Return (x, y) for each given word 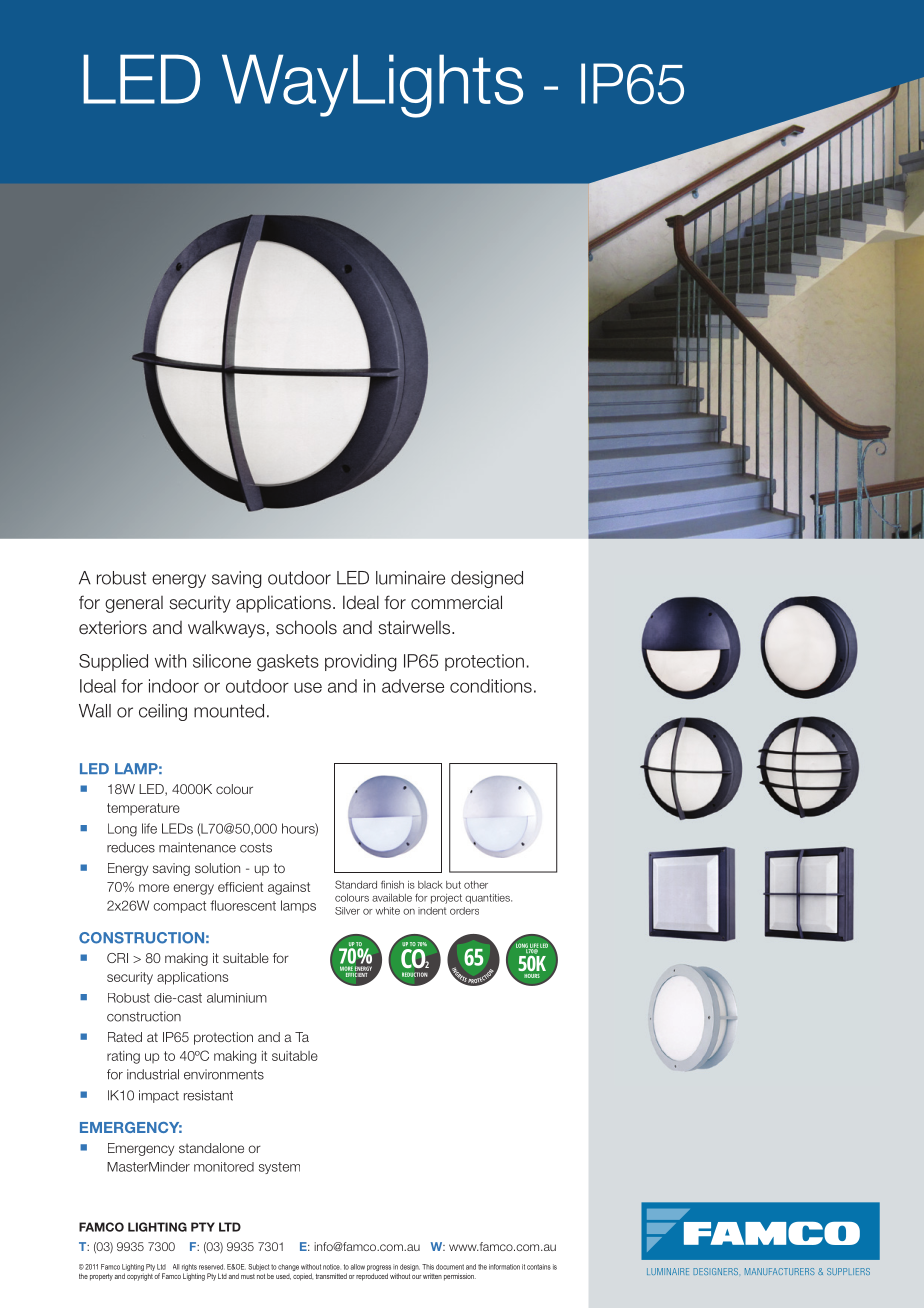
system (279, 1168)
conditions (491, 686)
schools (306, 627)
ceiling (163, 712)
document (450, 1267)
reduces (131, 847)
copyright (140, 1277)
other (476, 885)
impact (159, 1096)
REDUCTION (414, 974)
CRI (117, 958)
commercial (456, 602)
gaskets (288, 663)
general (134, 604)
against (289, 888)
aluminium (237, 998)
